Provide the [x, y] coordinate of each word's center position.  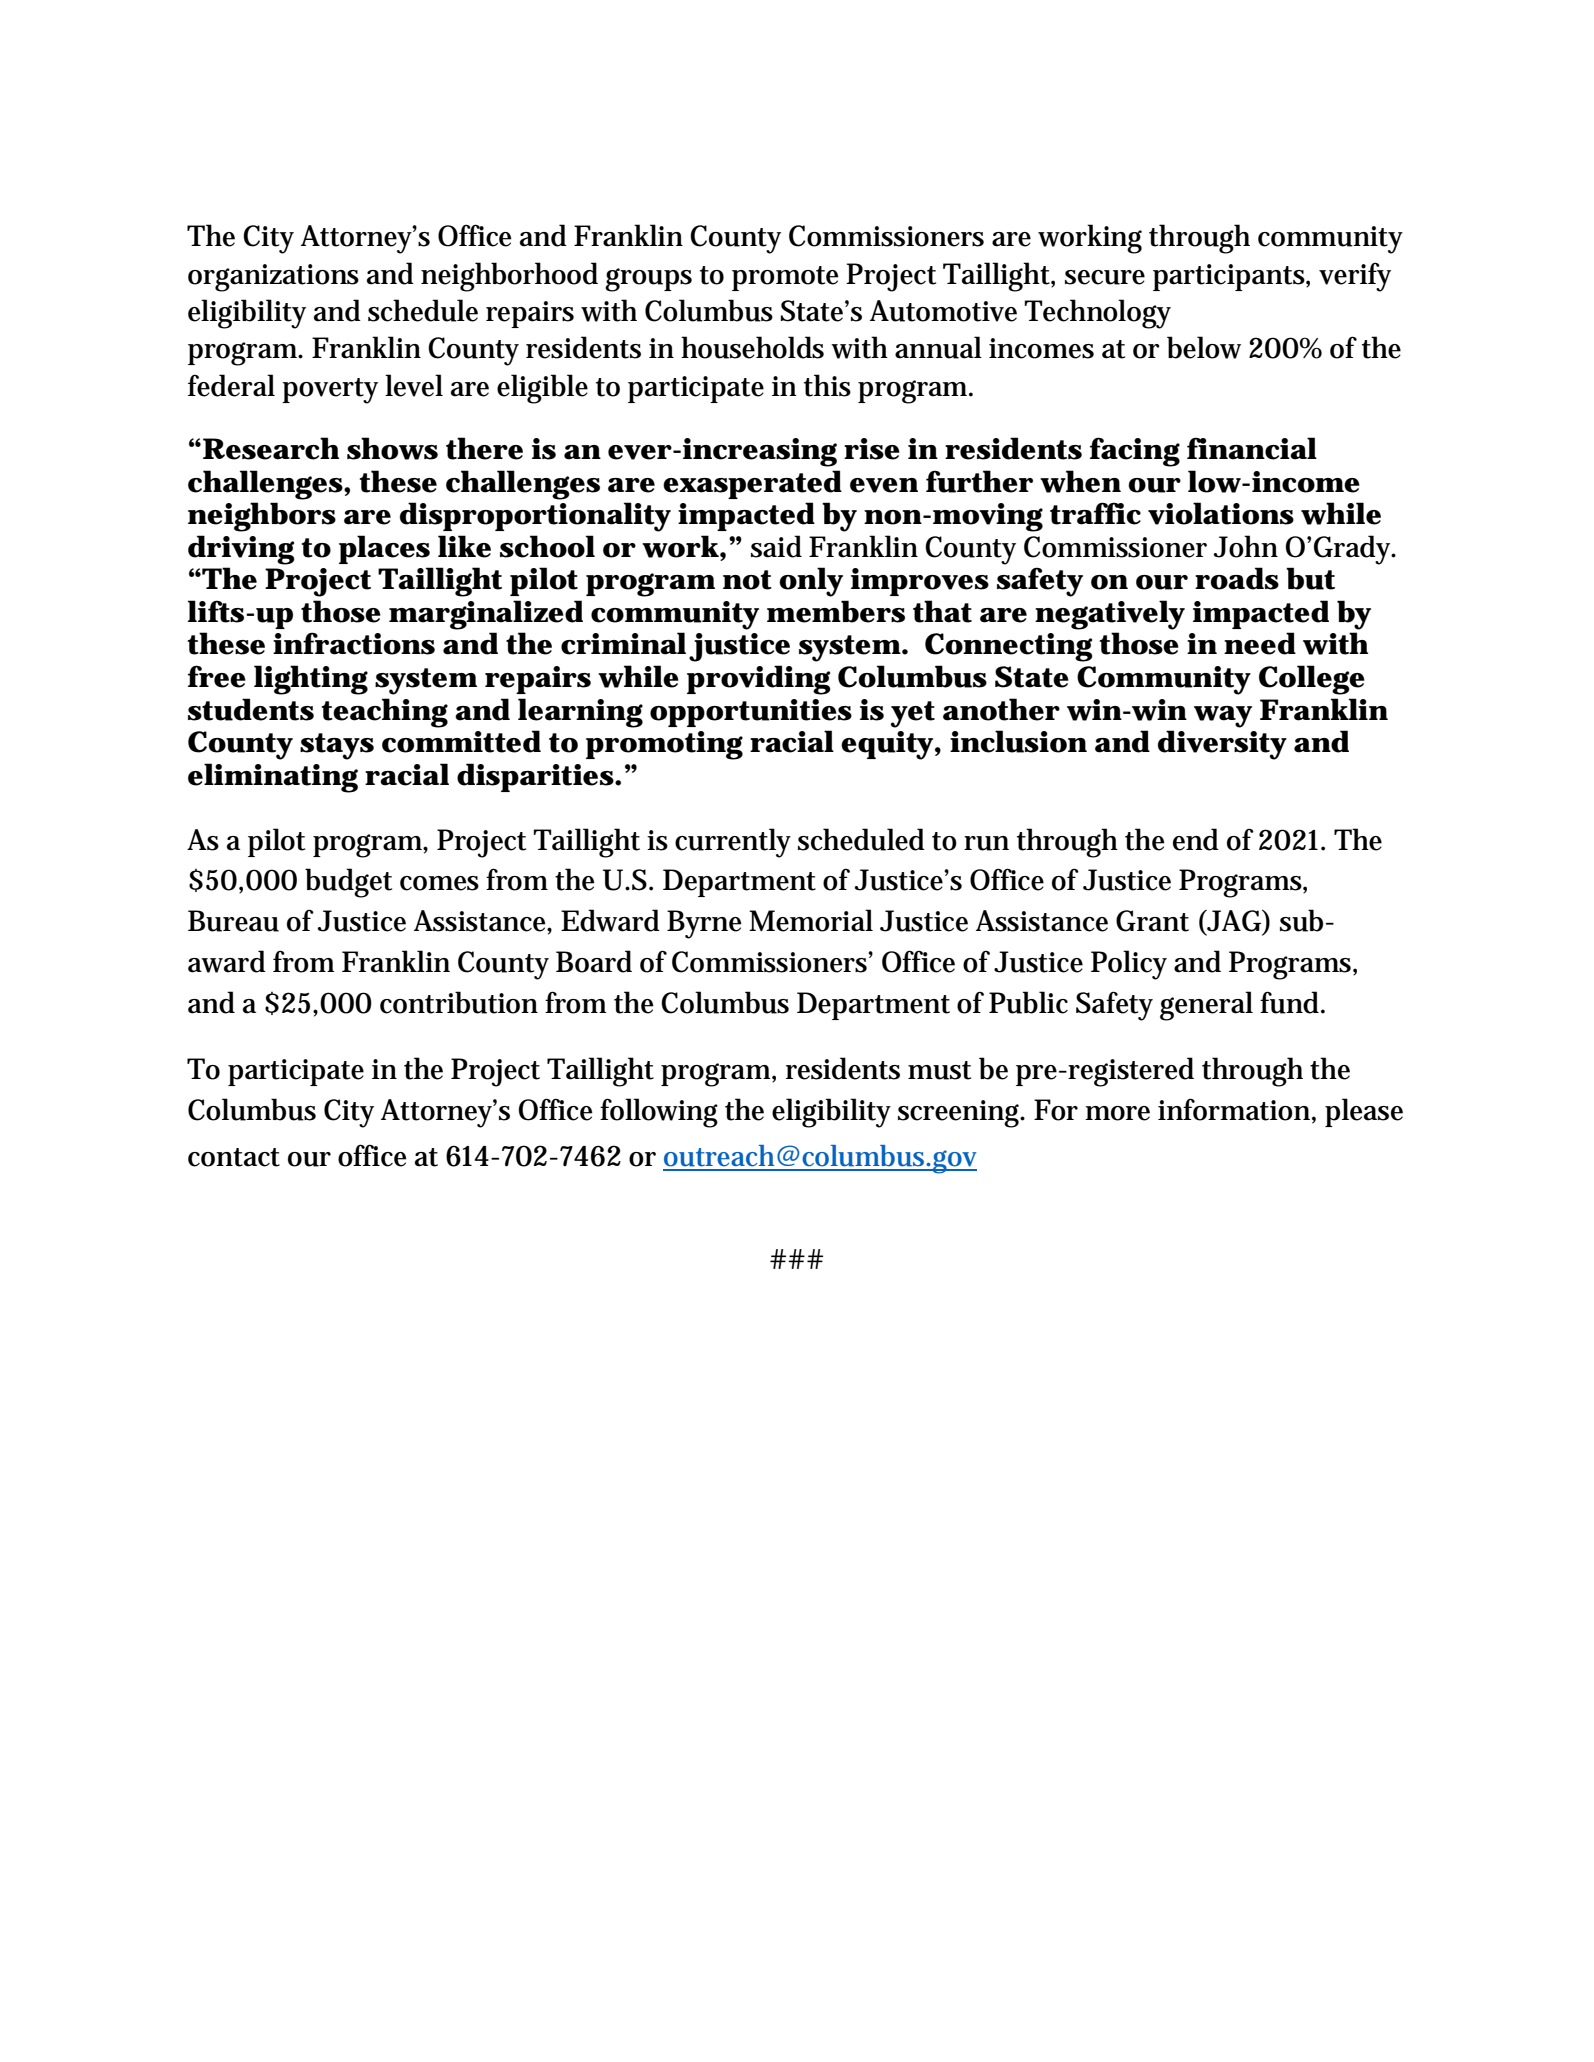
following [659, 1113]
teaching [385, 713]
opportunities [751, 713]
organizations [273, 278]
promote [785, 278]
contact [234, 1157]
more [1117, 1113]
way [1223, 717]
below [1204, 347]
